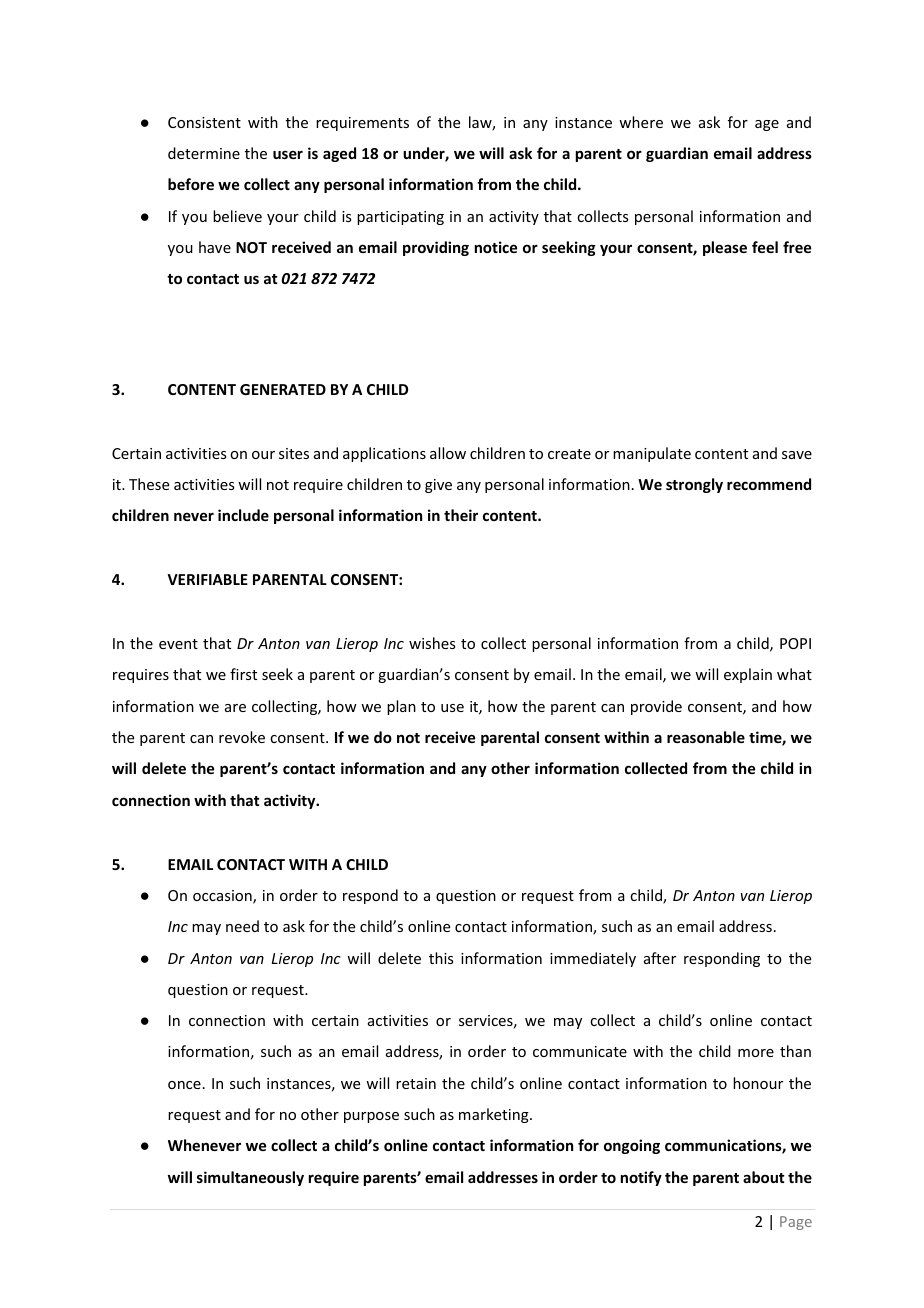 Image resolution: width=924 pixels, height=1308 pixels. Describe the element at coordinates (250, 1178) in the image. I see `simultaneously` at that location.
